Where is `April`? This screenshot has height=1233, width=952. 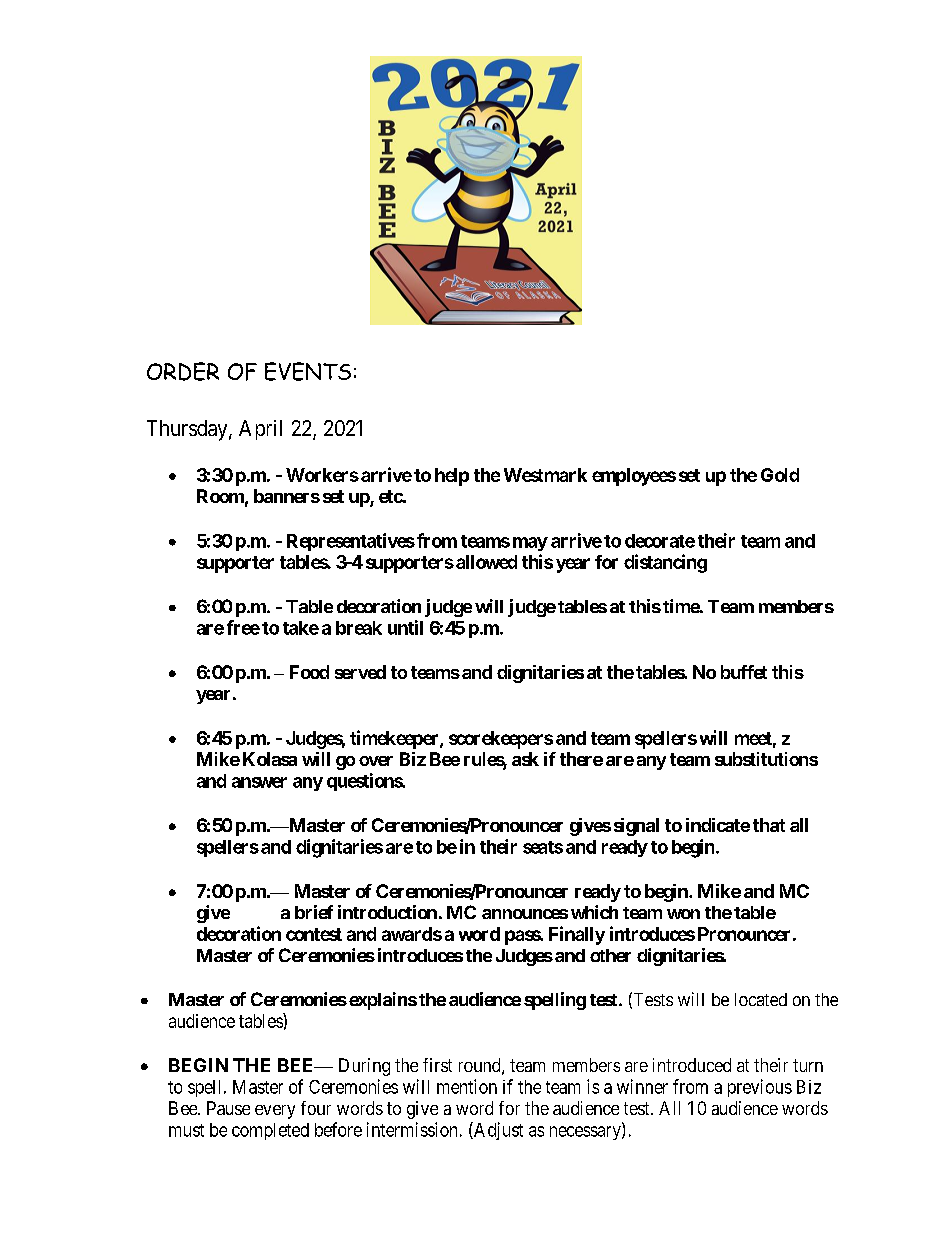 April is located at coordinates (260, 430).
